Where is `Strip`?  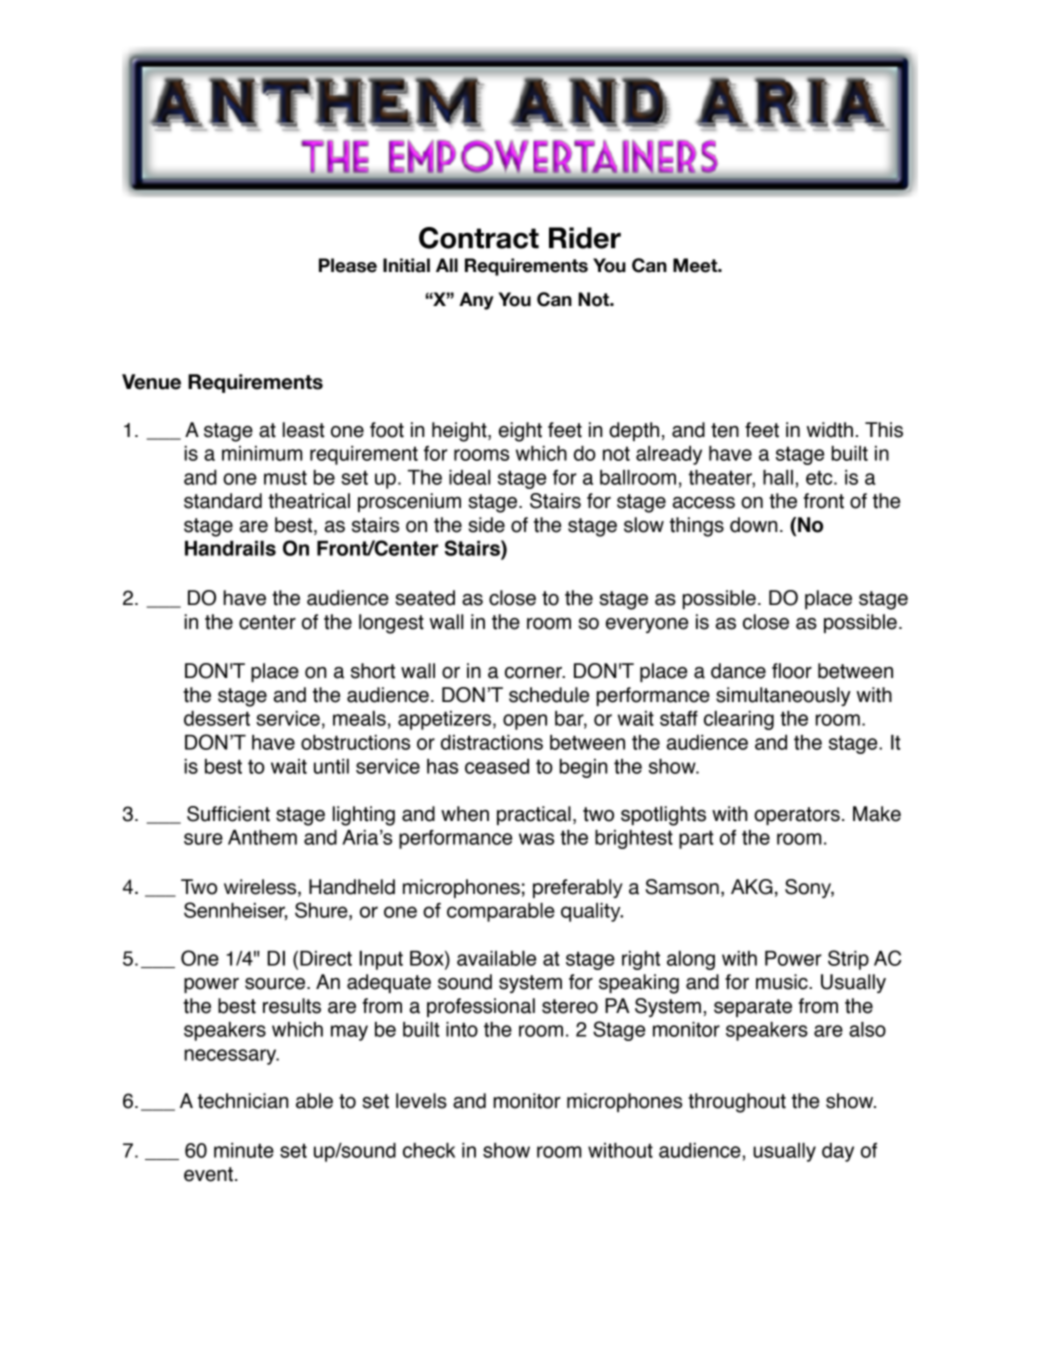
Strip is located at coordinates (848, 960).
